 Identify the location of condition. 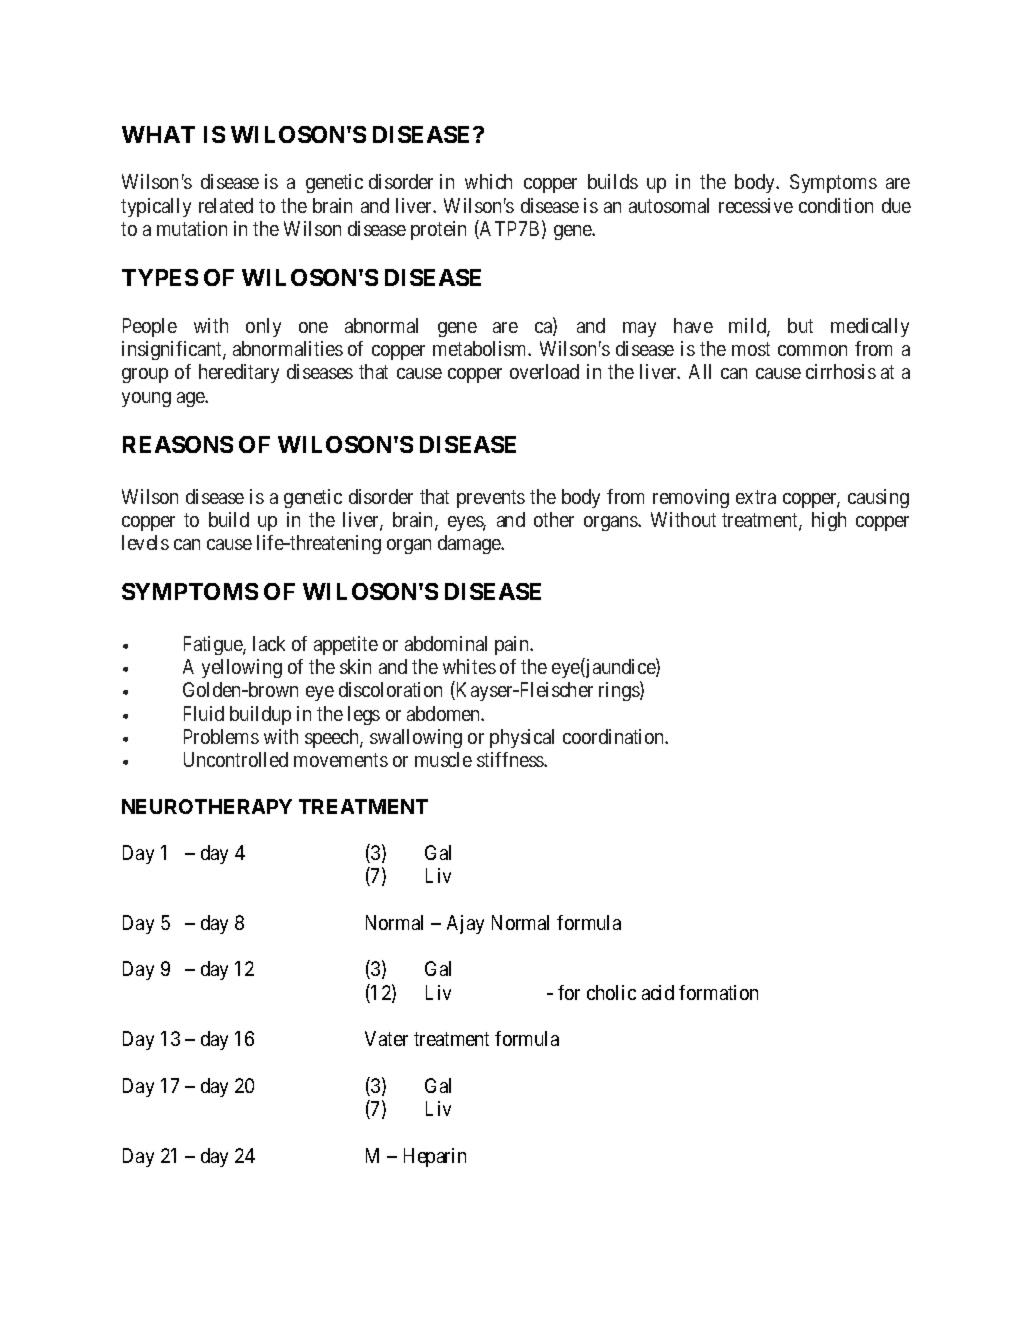
(836, 205).
